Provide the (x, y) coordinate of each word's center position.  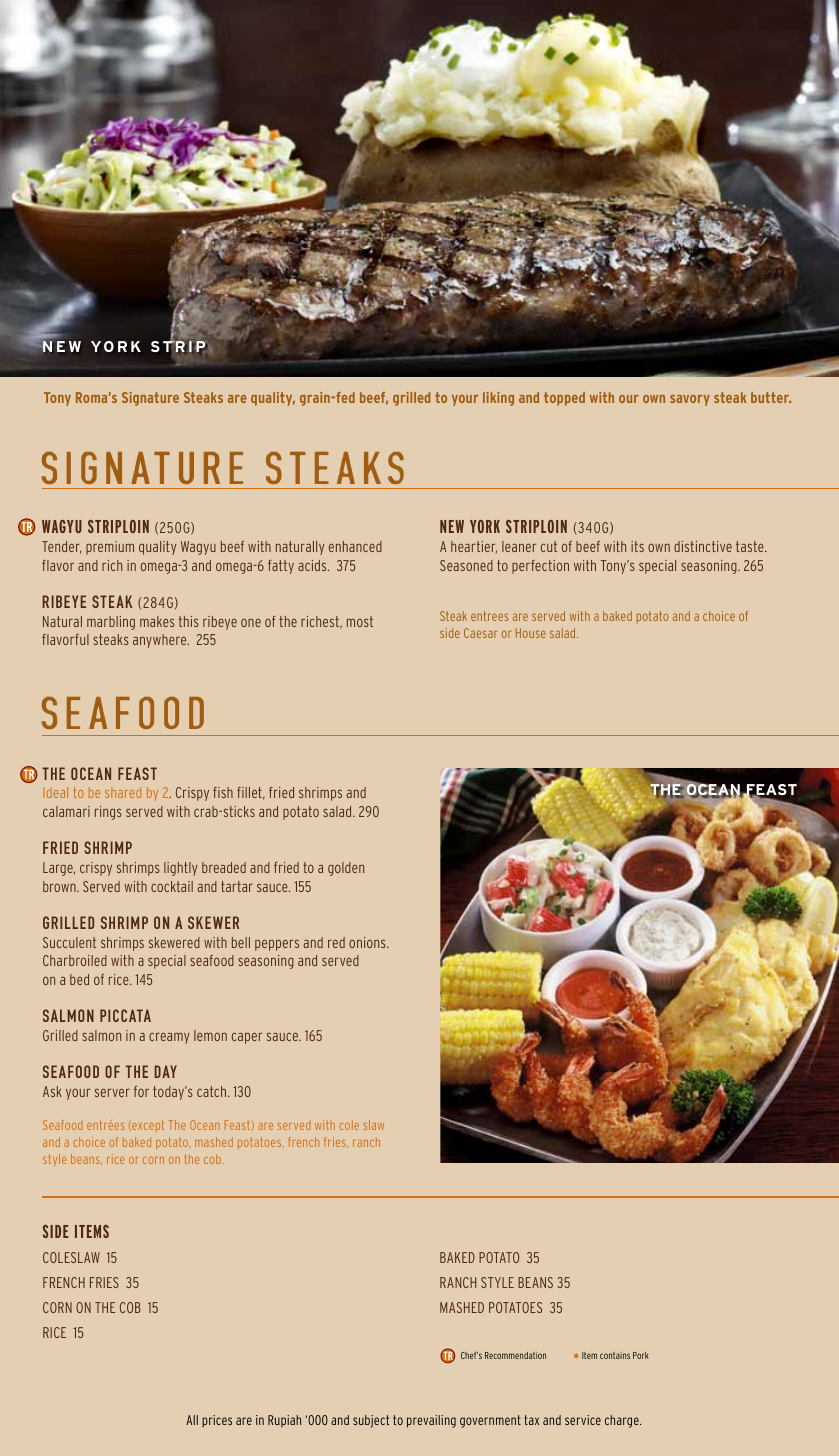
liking (498, 399)
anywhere (161, 641)
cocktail (172, 886)
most (360, 621)
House (531, 633)
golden (346, 869)
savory (690, 400)
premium (110, 548)
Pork (641, 1355)
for (141, 1091)
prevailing (431, 1421)
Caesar (480, 633)
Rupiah (284, 1421)
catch (213, 1091)
